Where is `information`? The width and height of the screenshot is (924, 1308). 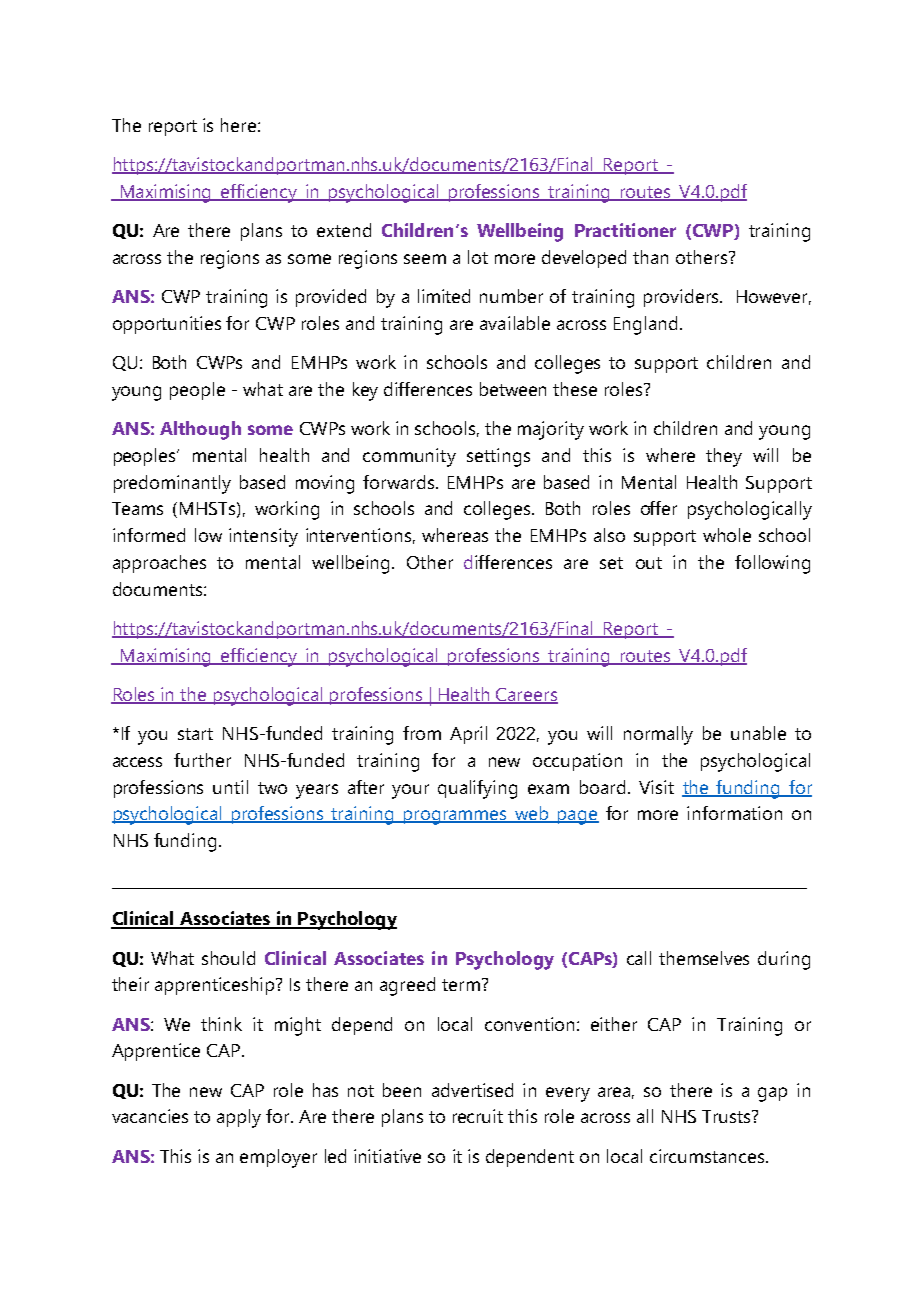
information is located at coordinates (734, 813).
